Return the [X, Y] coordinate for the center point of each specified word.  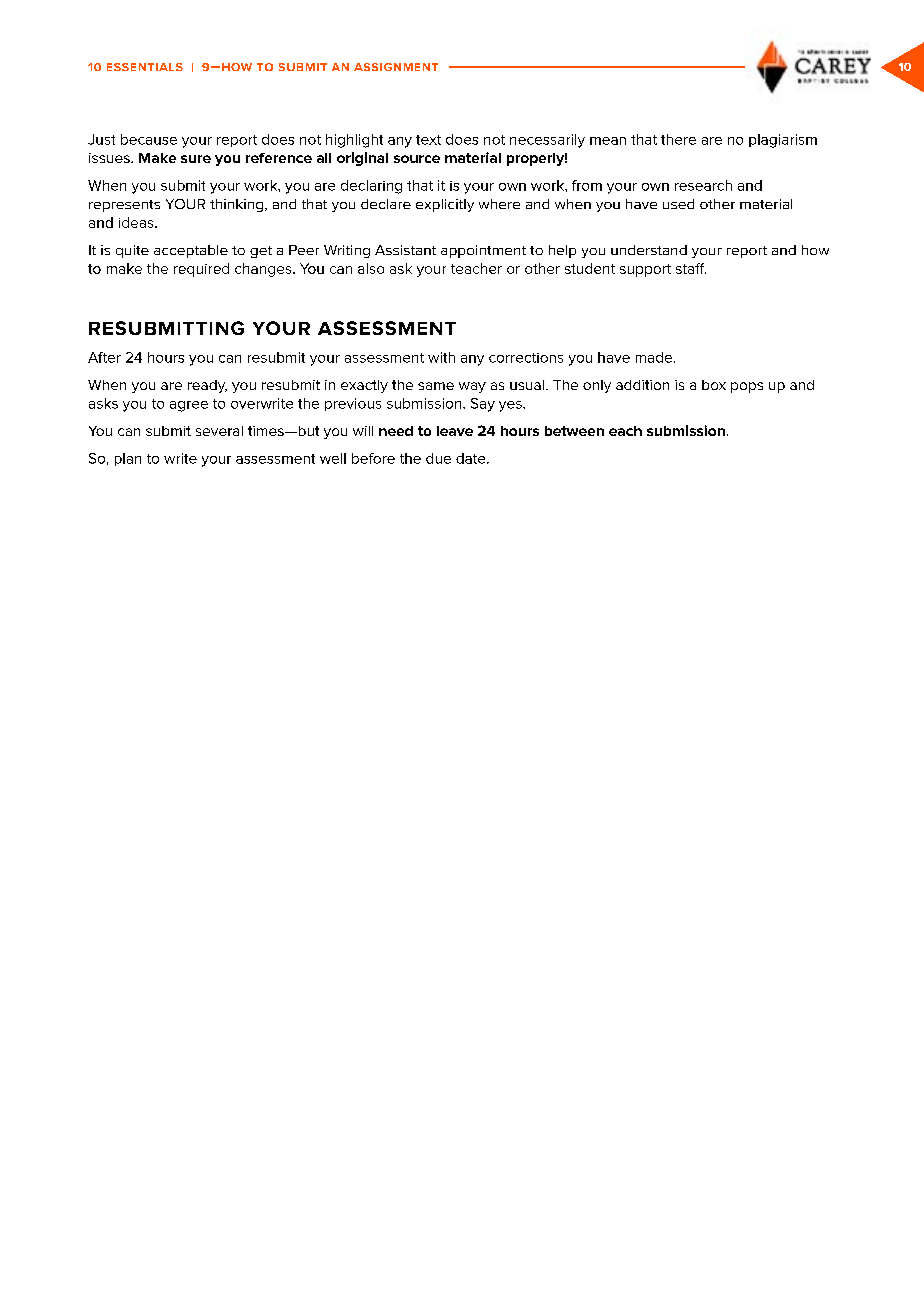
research [703, 185]
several [219, 431]
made [655, 357]
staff [691, 268]
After [104, 357]
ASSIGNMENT [396, 67]
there [678, 139]
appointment [483, 251]
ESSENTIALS [145, 67]
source [417, 159]
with [441, 357]
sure [196, 159]
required [201, 270]
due [438, 458]
